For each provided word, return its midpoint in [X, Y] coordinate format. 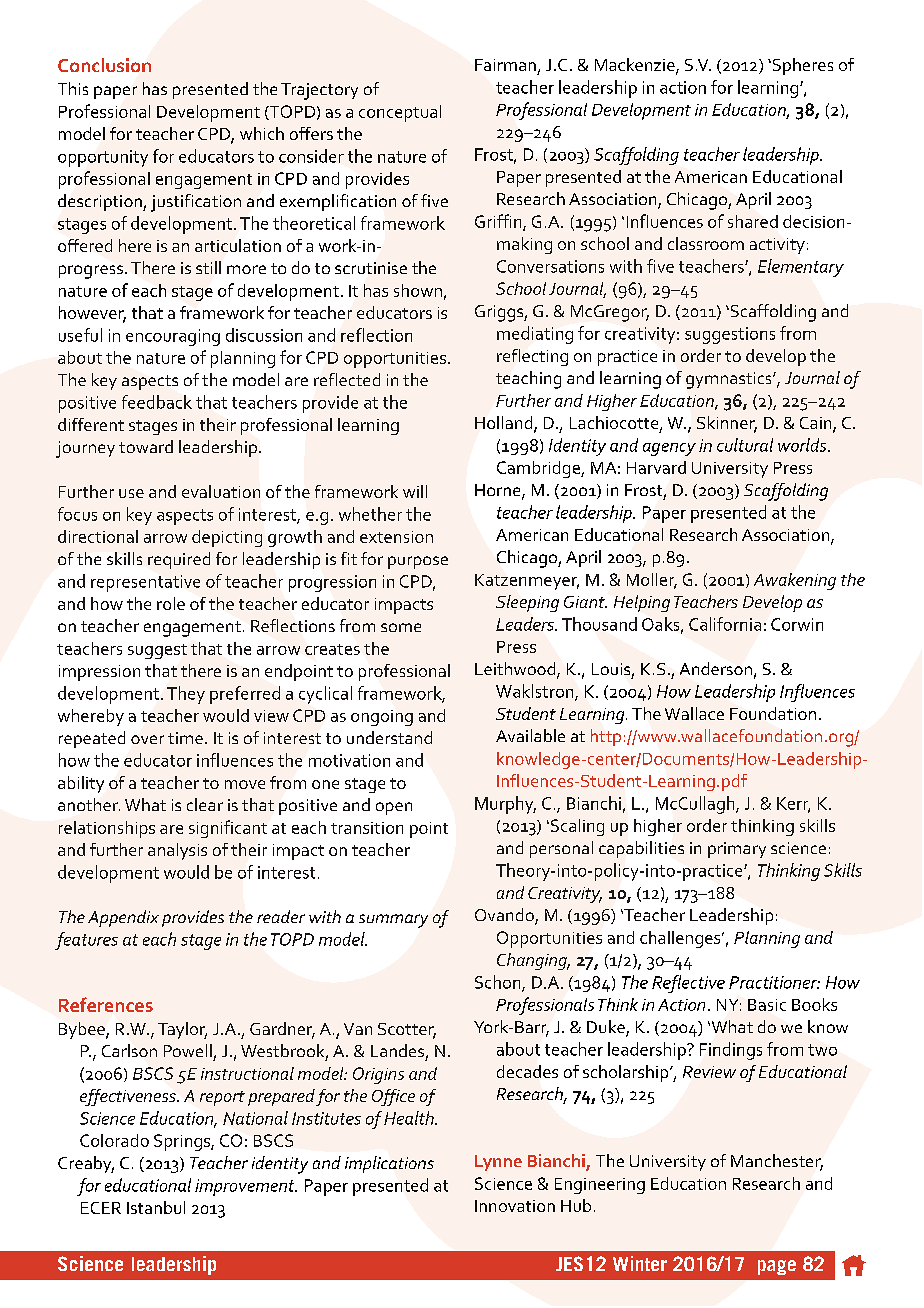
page [777, 1267]
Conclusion [104, 65]
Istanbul [156, 1207]
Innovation [515, 1206]
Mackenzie [636, 66]
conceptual [400, 113]
